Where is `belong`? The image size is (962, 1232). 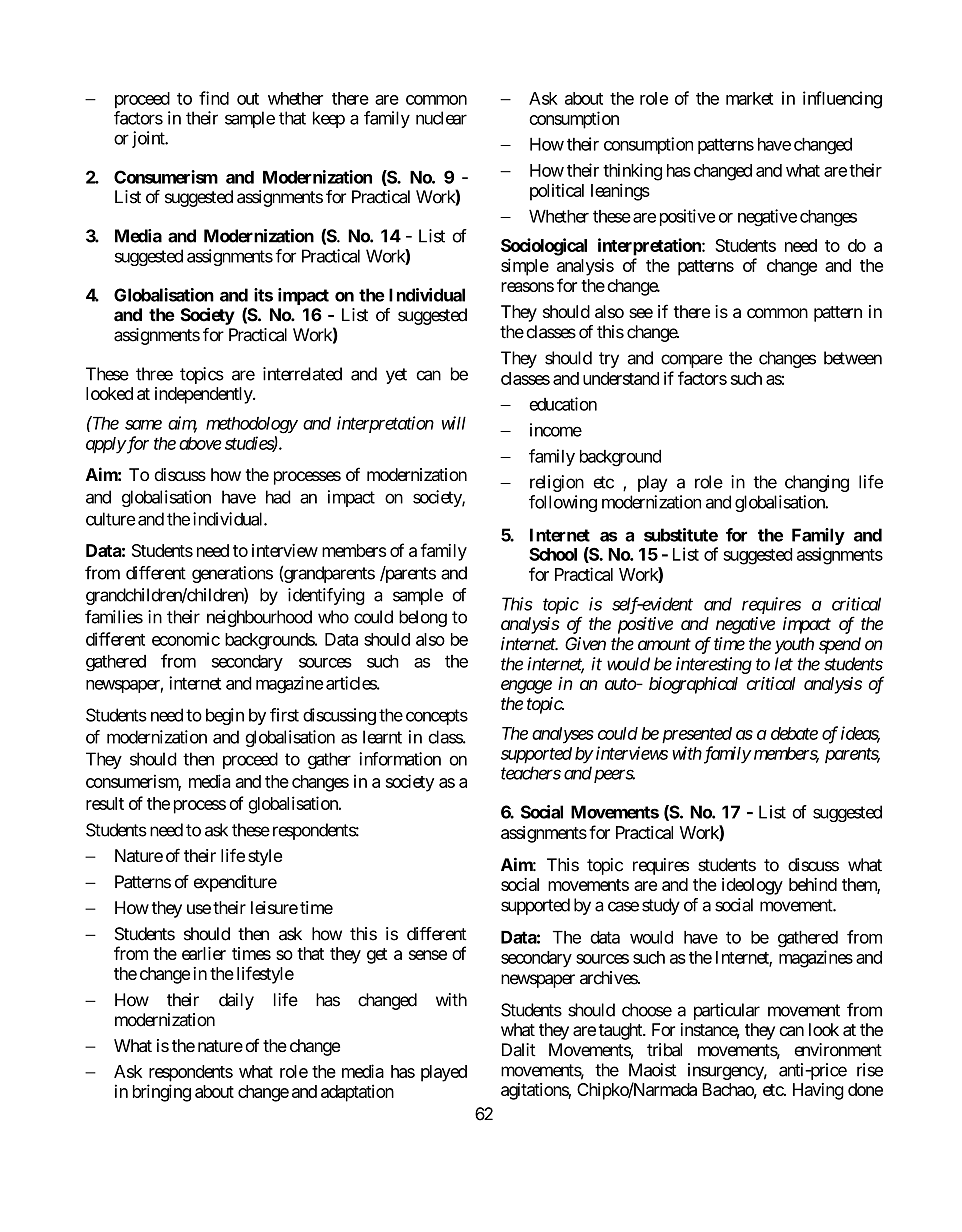
belong is located at coordinates (423, 618).
